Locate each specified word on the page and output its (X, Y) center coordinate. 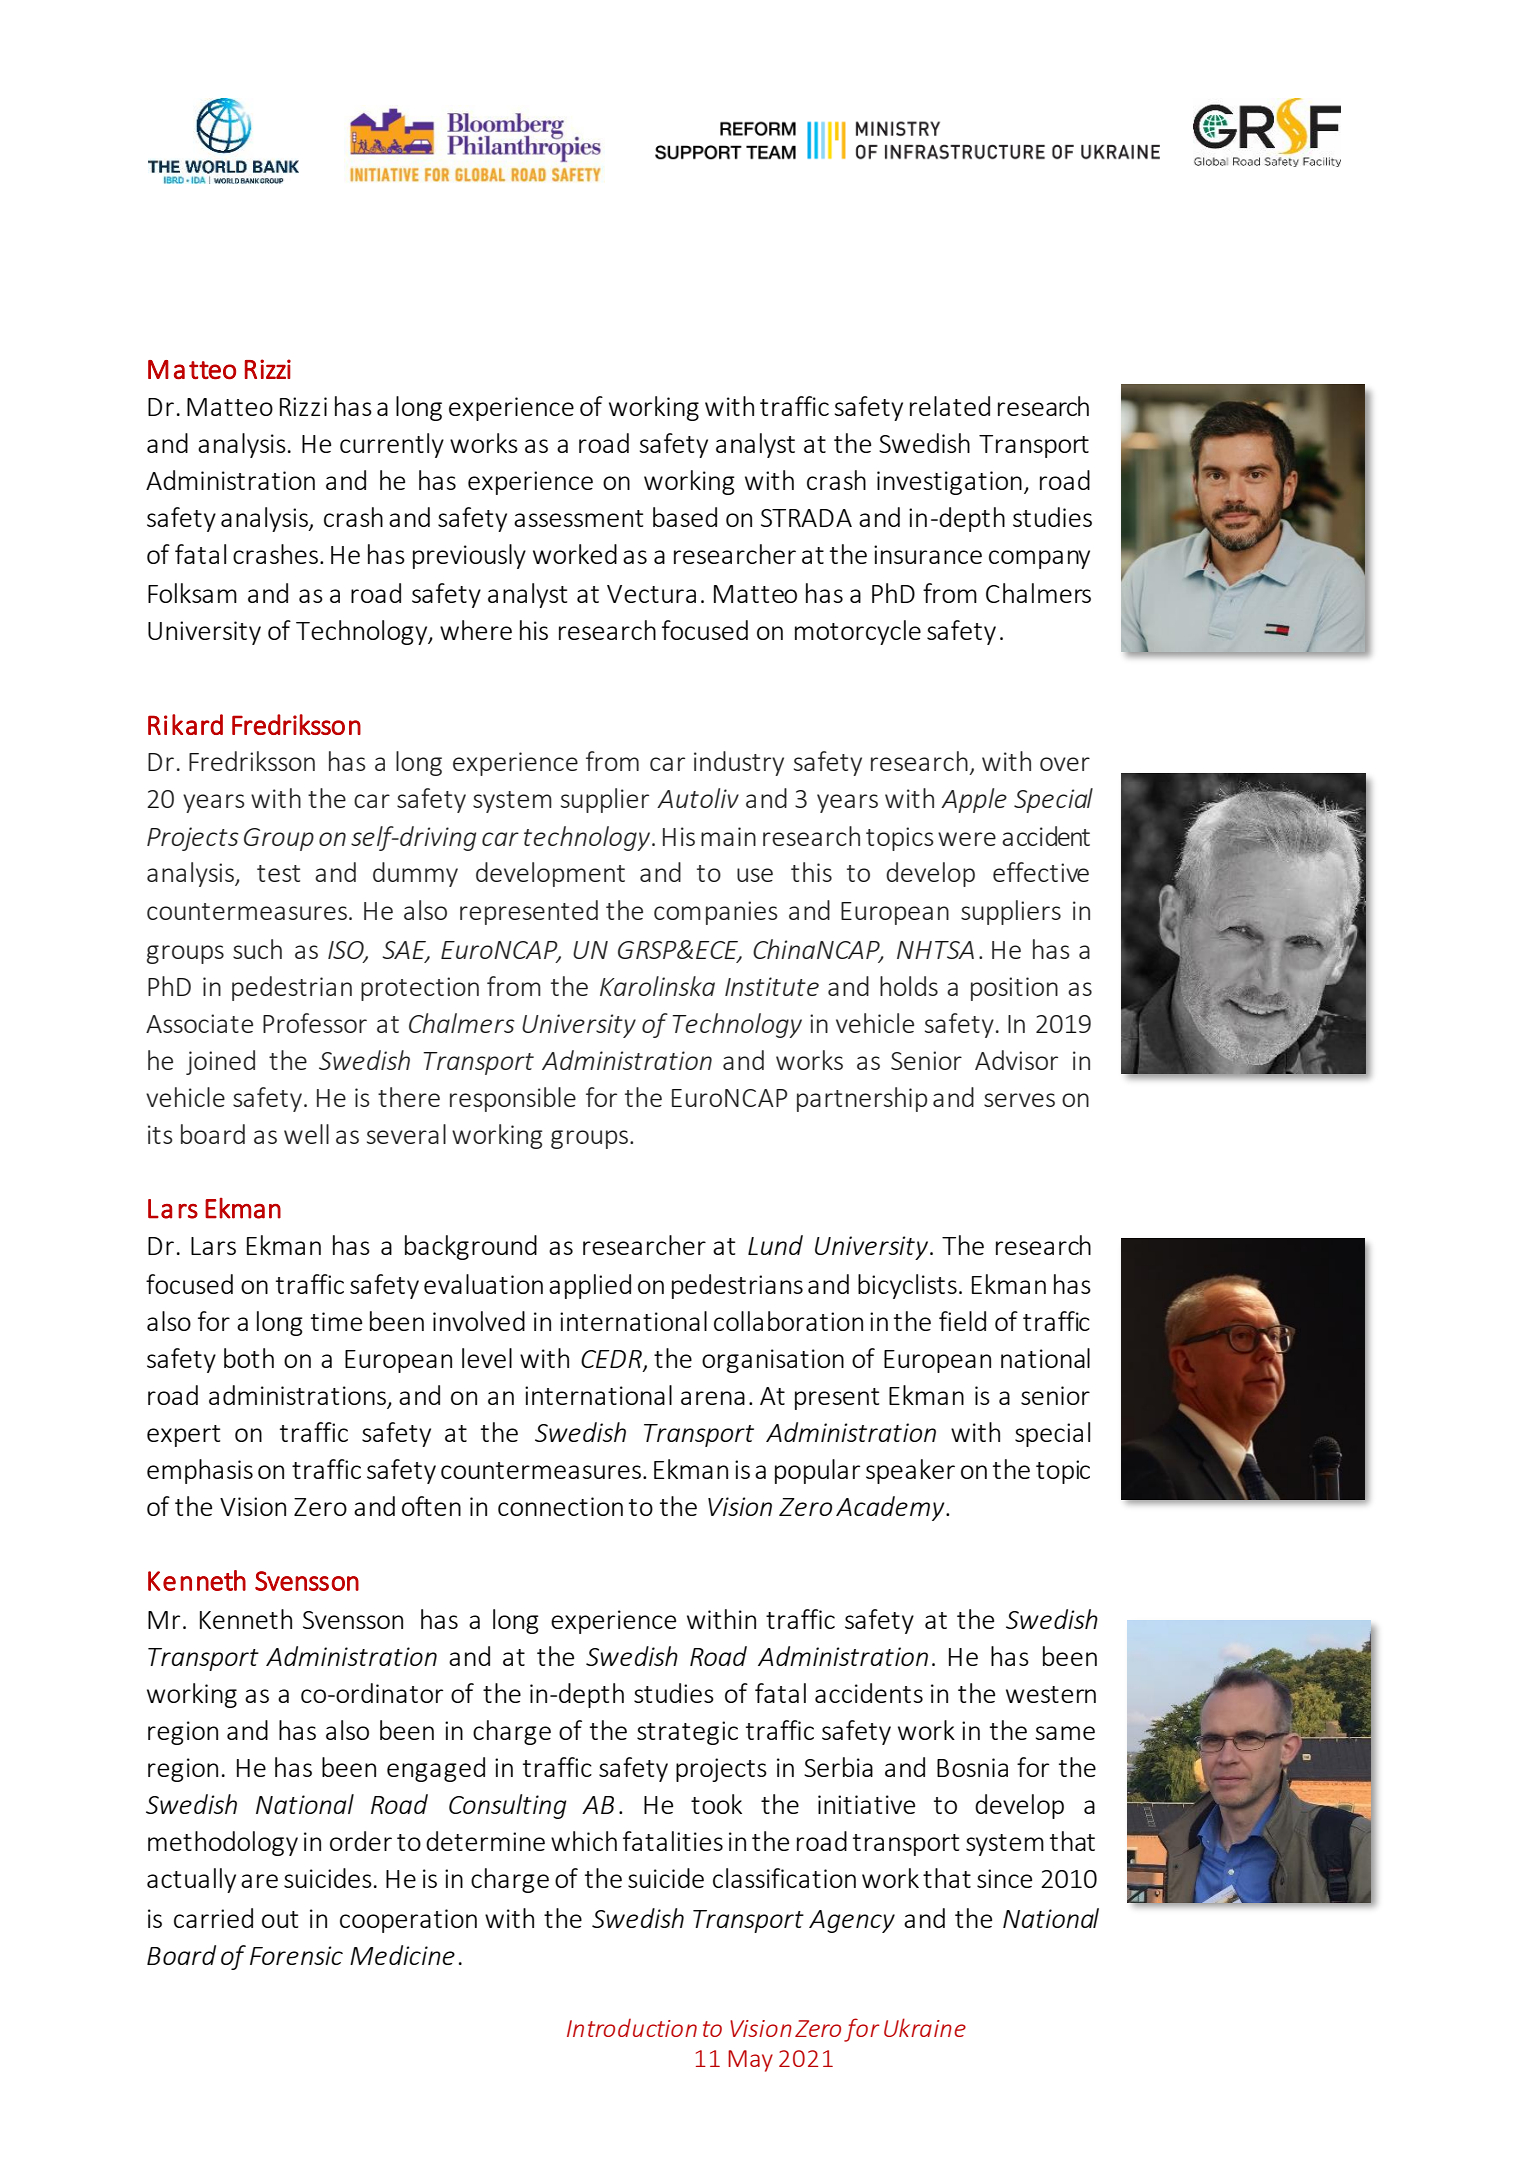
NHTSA (935, 950)
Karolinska (657, 986)
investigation (949, 483)
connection (560, 1506)
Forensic (296, 1955)
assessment (578, 518)
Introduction (632, 2027)
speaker (910, 1471)
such (257, 949)
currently (392, 445)
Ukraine (925, 2027)
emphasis (200, 1471)
